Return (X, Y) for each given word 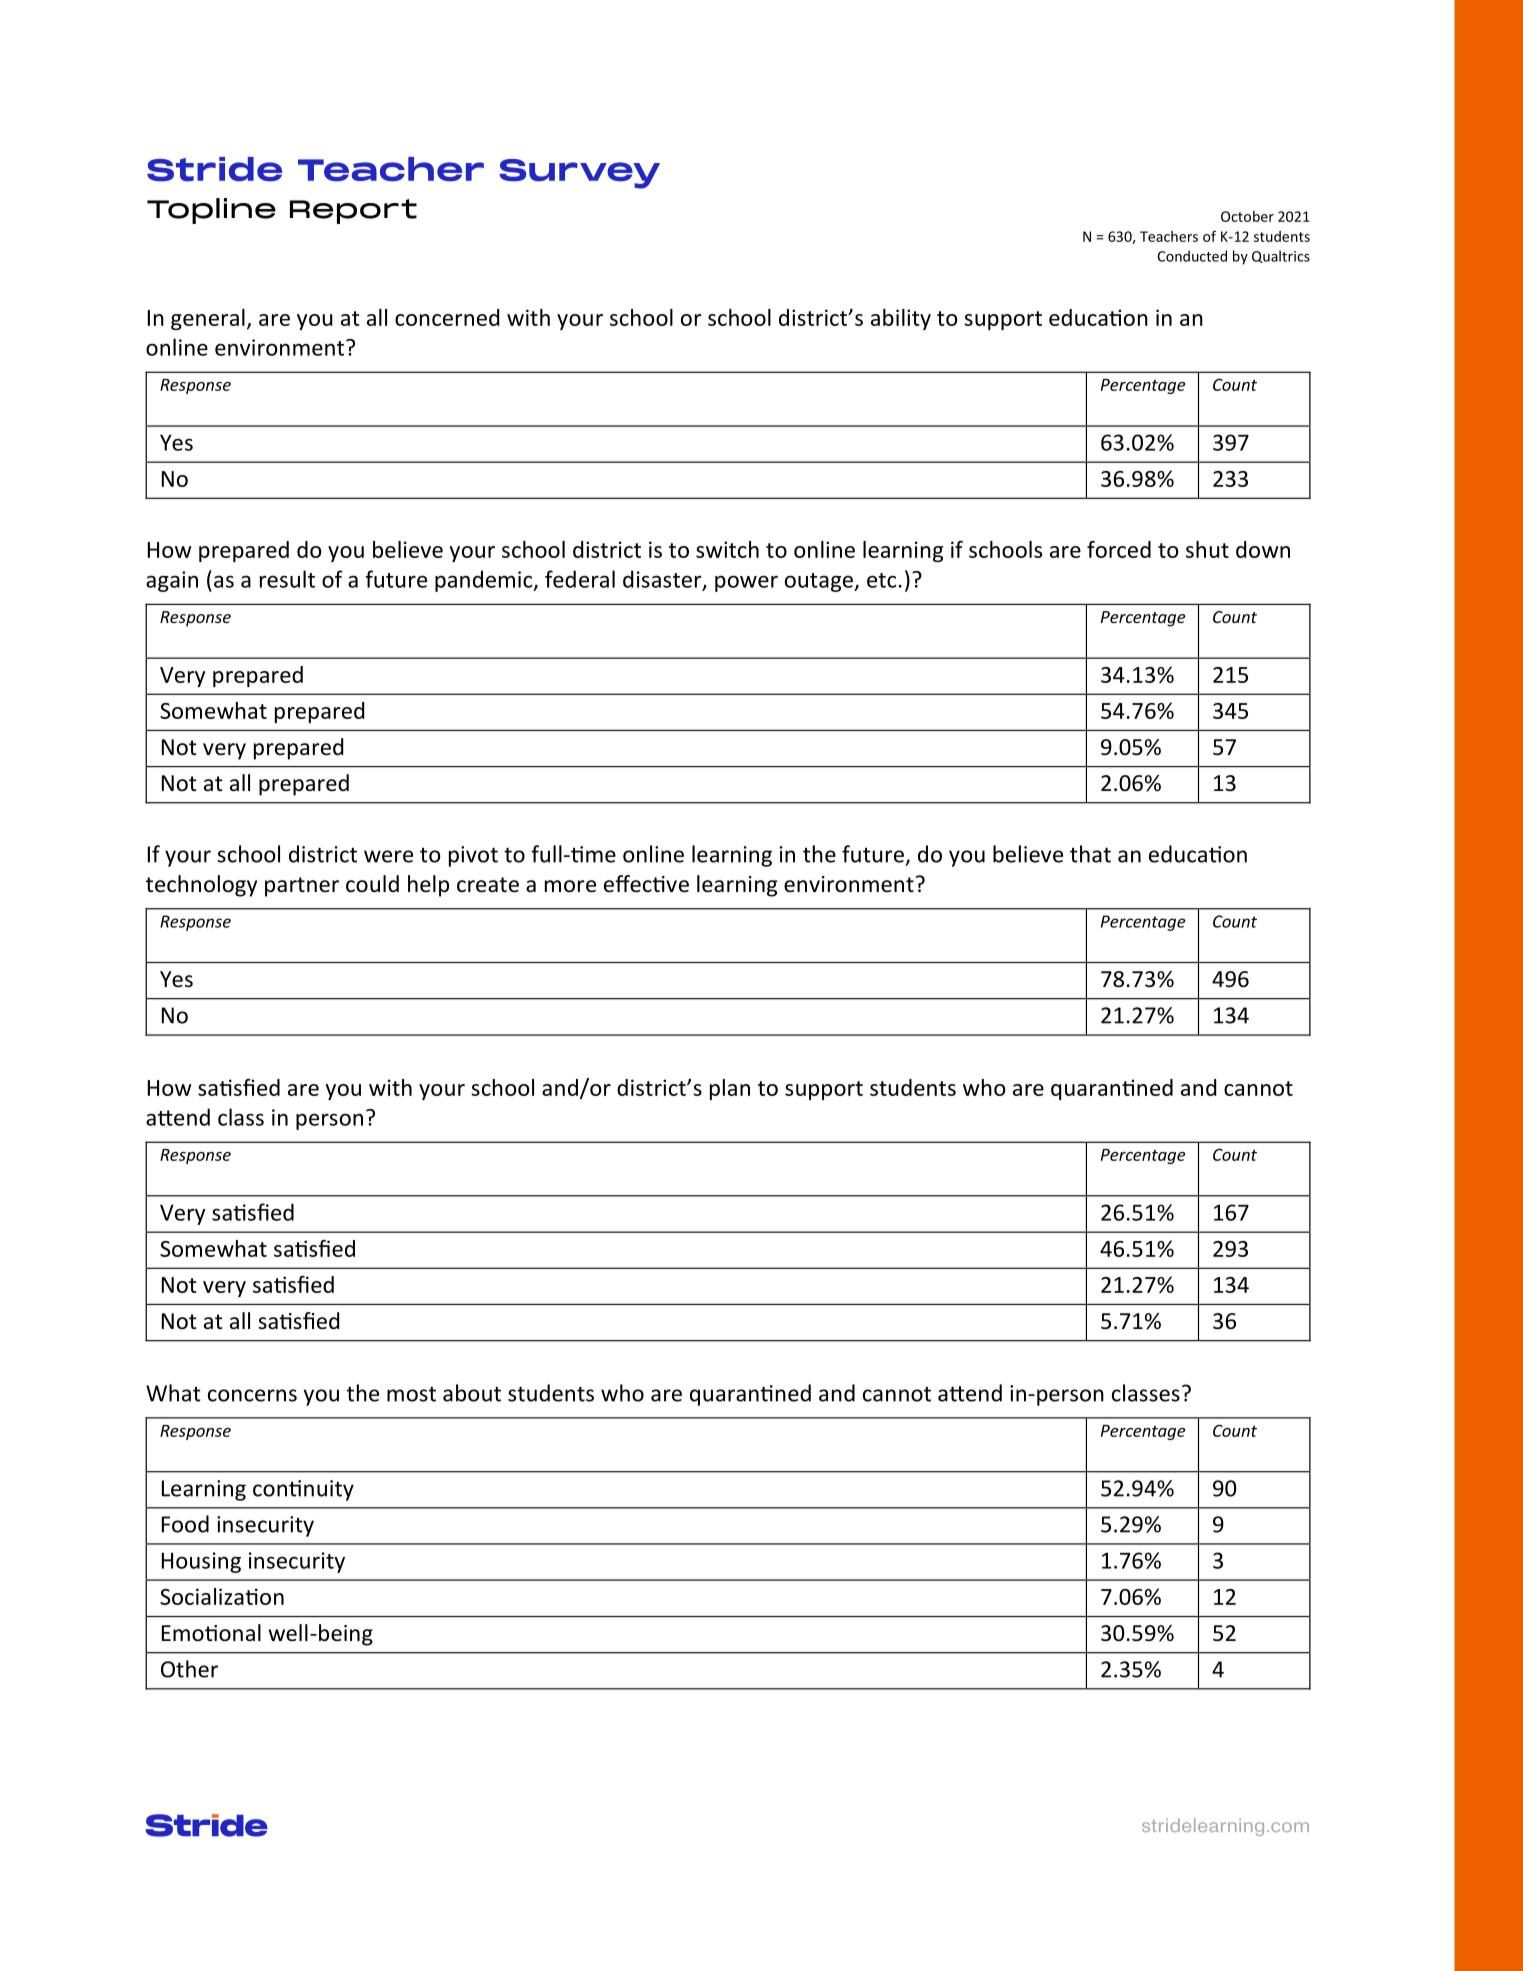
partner (302, 887)
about (472, 1393)
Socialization (222, 1596)
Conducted (1192, 256)
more (570, 886)
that (1090, 854)
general (208, 319)
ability (901, 319)
